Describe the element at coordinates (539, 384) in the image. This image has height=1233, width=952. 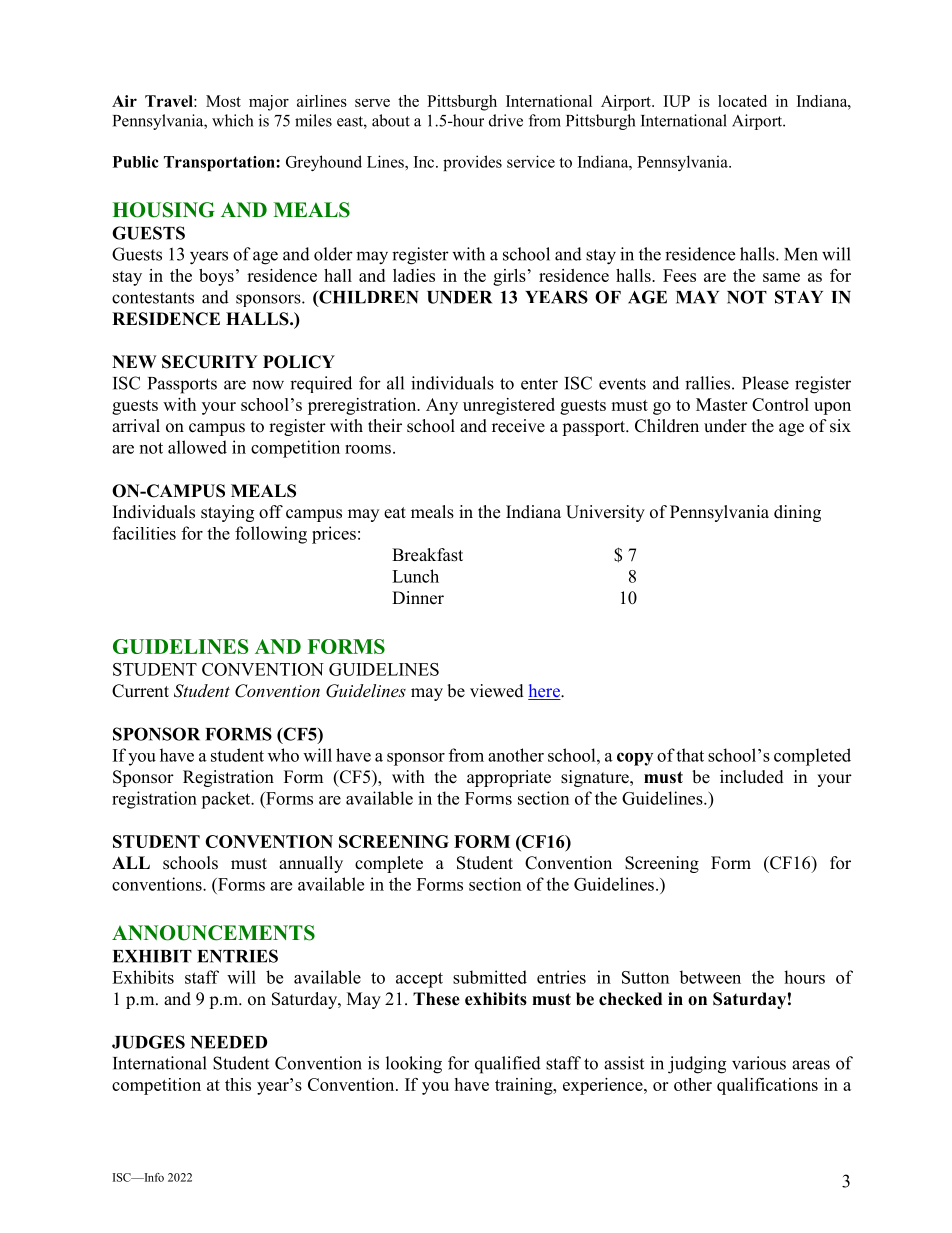
I see `enter` at that location.
